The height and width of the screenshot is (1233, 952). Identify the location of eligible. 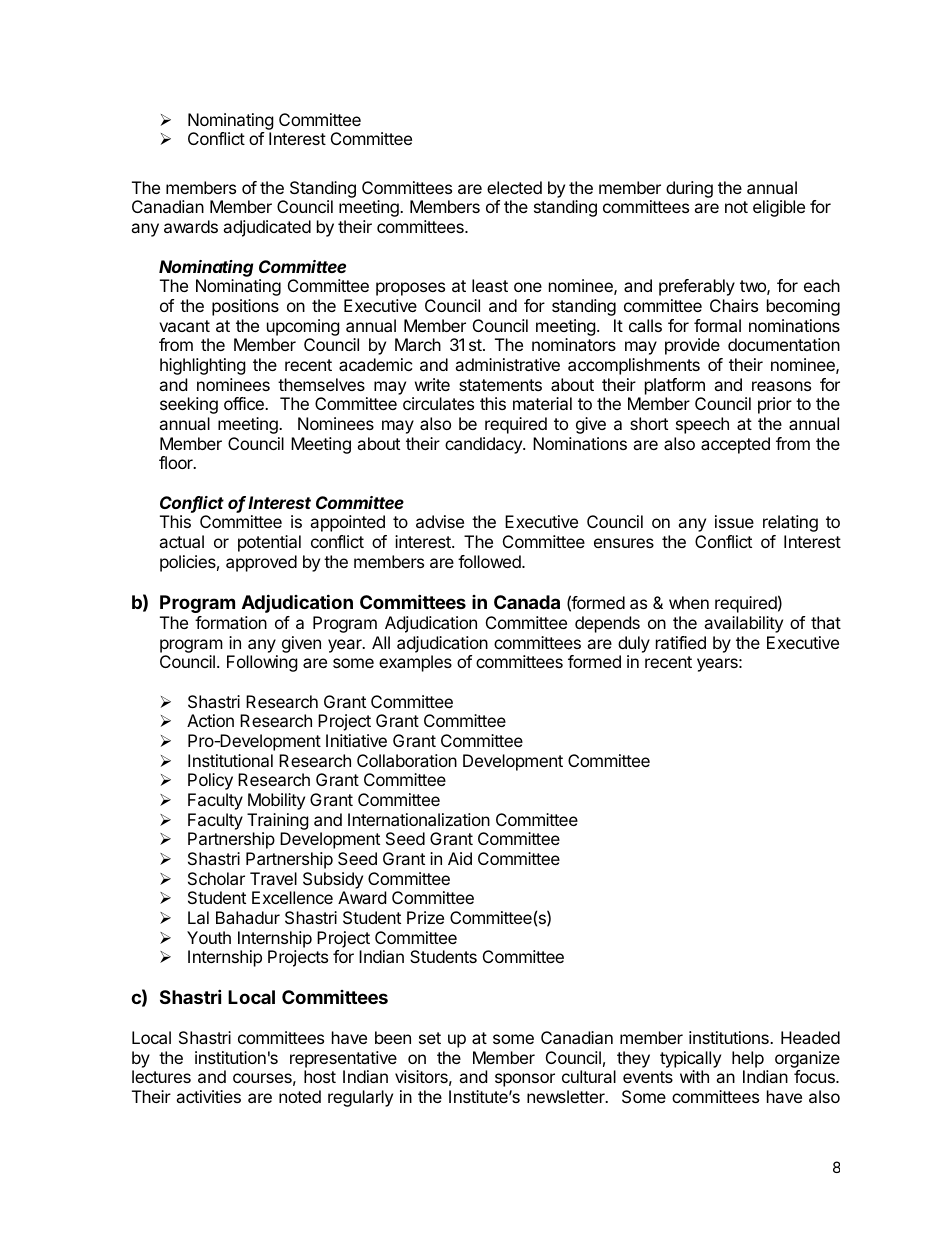
(779, 208).
